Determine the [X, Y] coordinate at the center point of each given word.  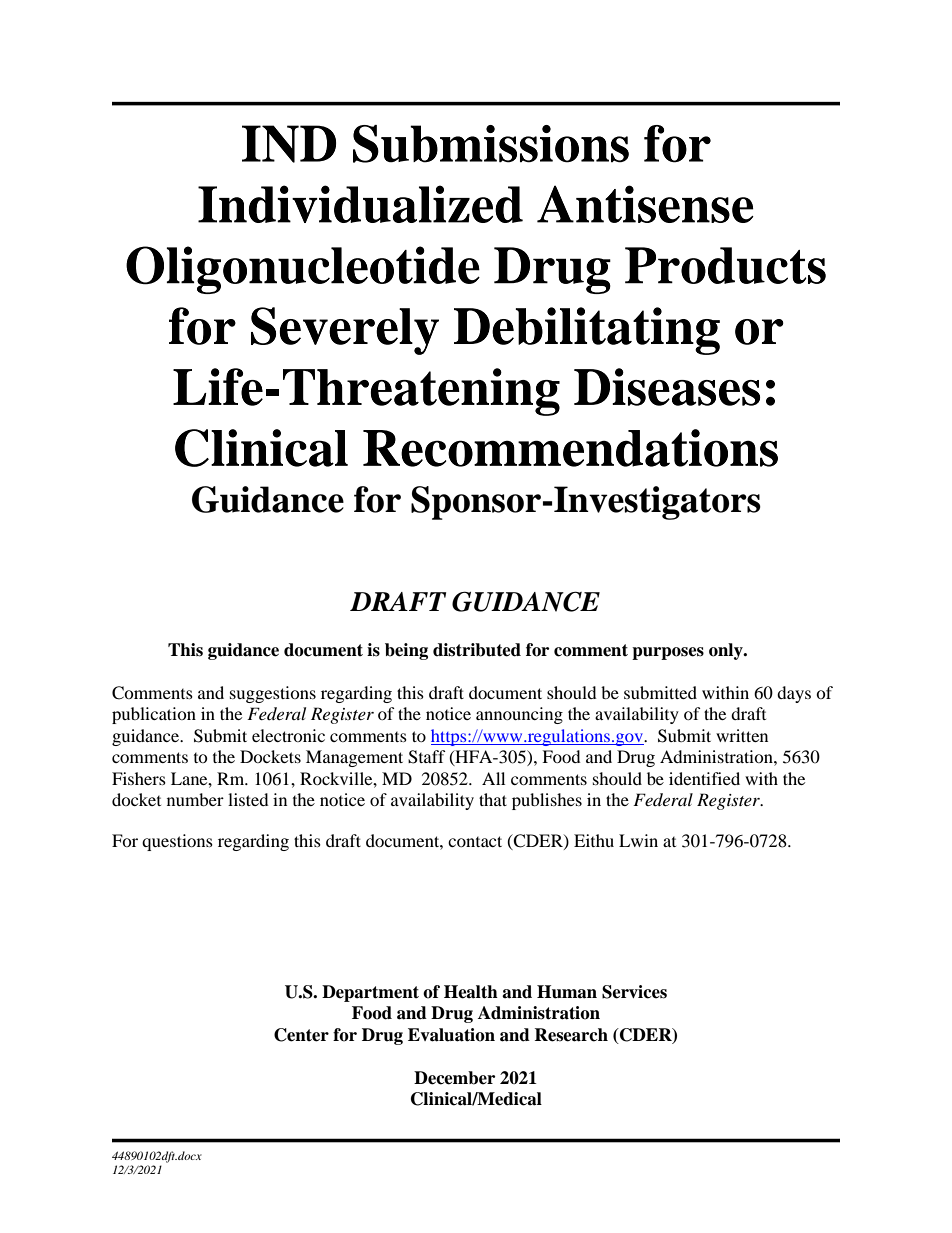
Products [725, 265]
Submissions [491, 144]
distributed [477, 650]
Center [301, 1035]
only [727, 651]
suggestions [273, 694]
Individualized [360, 204]
